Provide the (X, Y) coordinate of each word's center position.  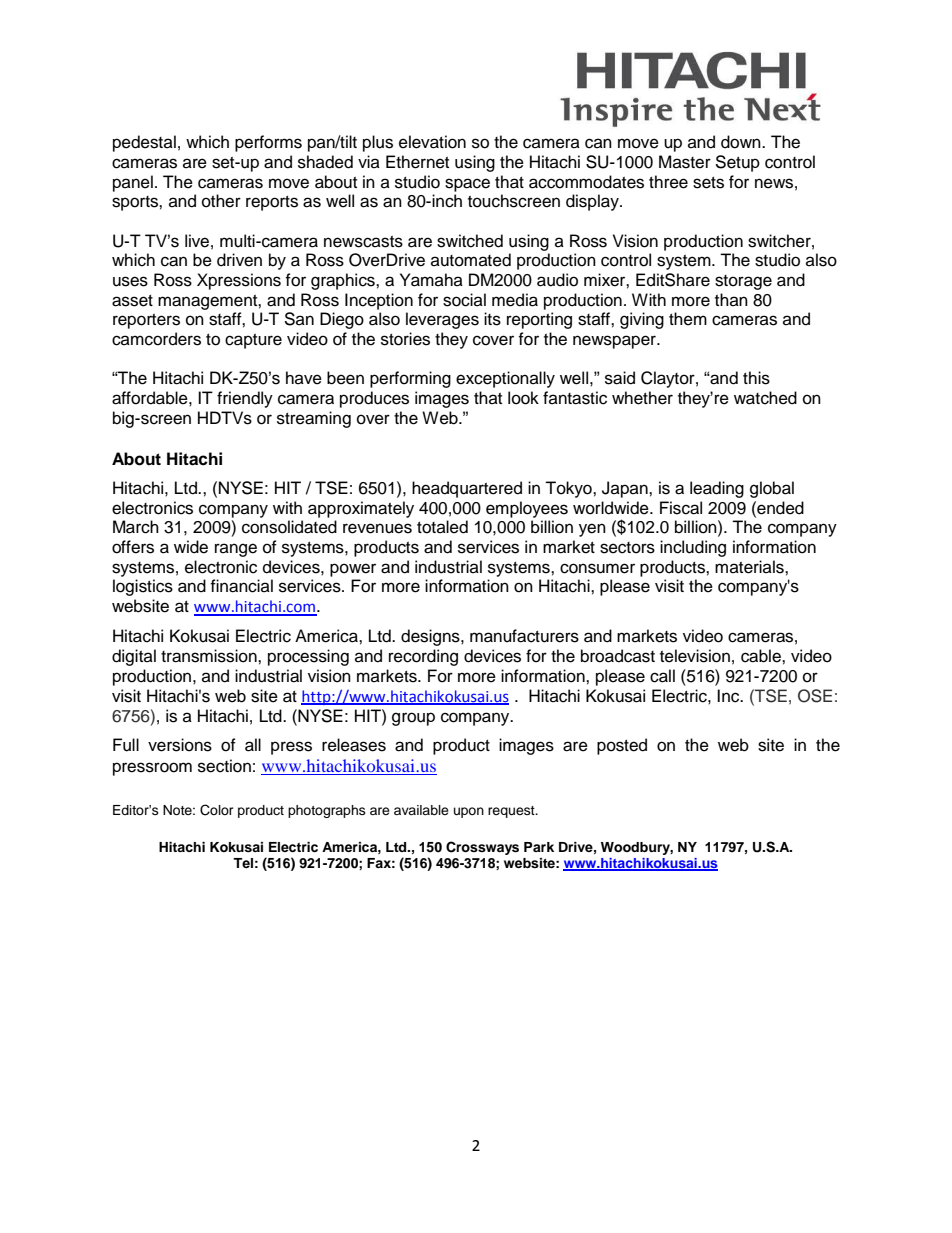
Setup (737, 163)
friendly (245, 399)
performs (268, 143)
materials (750, 567)
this (756, 378)
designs (431, 637)
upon (469, 812)
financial (241, 586)
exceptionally (505, 379)
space (467, 185)
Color (217, 810)
